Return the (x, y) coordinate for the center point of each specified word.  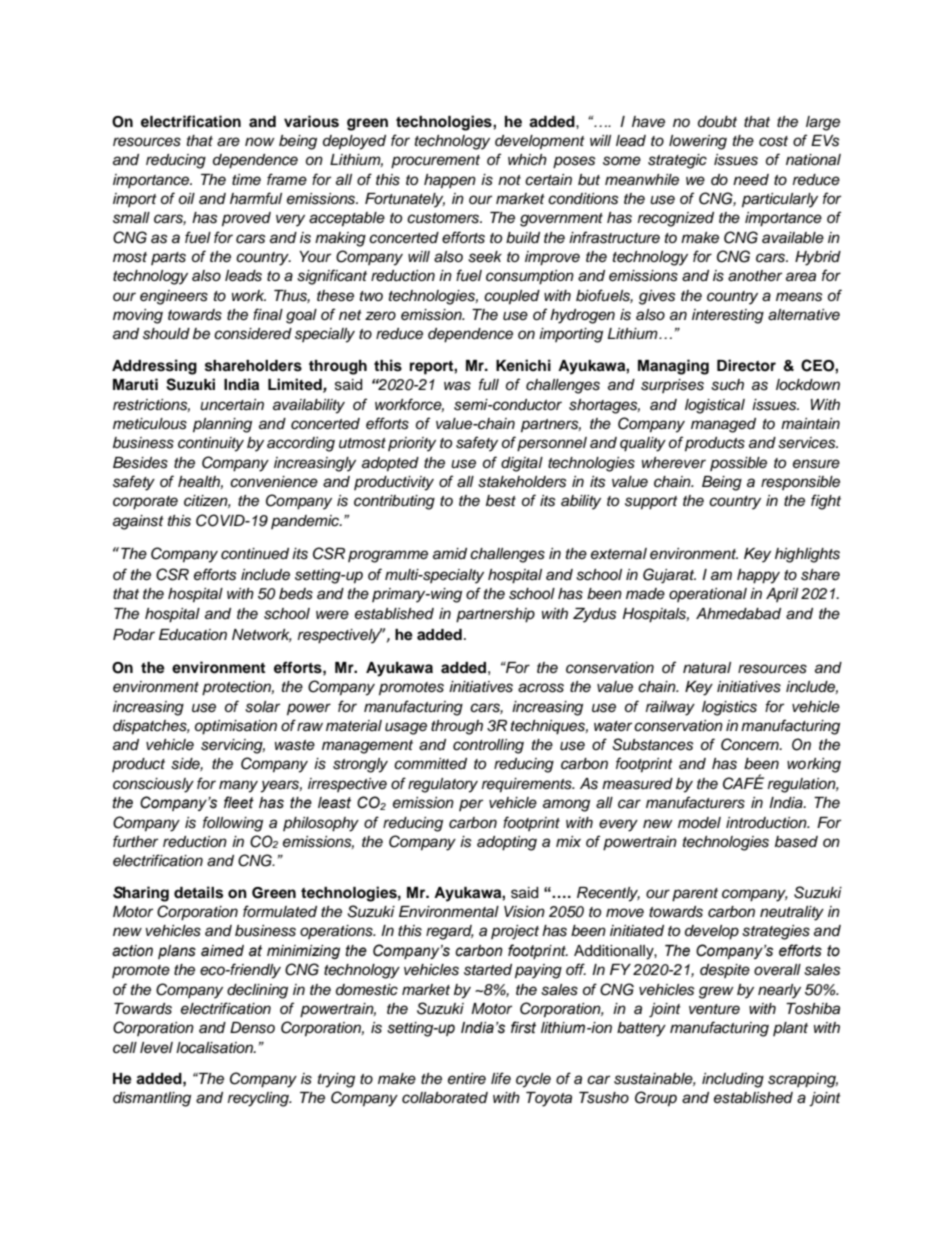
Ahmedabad (738, 614)
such (727, 385)
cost (773, 141)
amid (450, 554)
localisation (215, 1048)
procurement (435, 162)
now (260, 141)
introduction (767, 823)
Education (193, 635)
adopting (507, 843)
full (489, 384)
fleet (239, 802)
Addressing (154, 367)
